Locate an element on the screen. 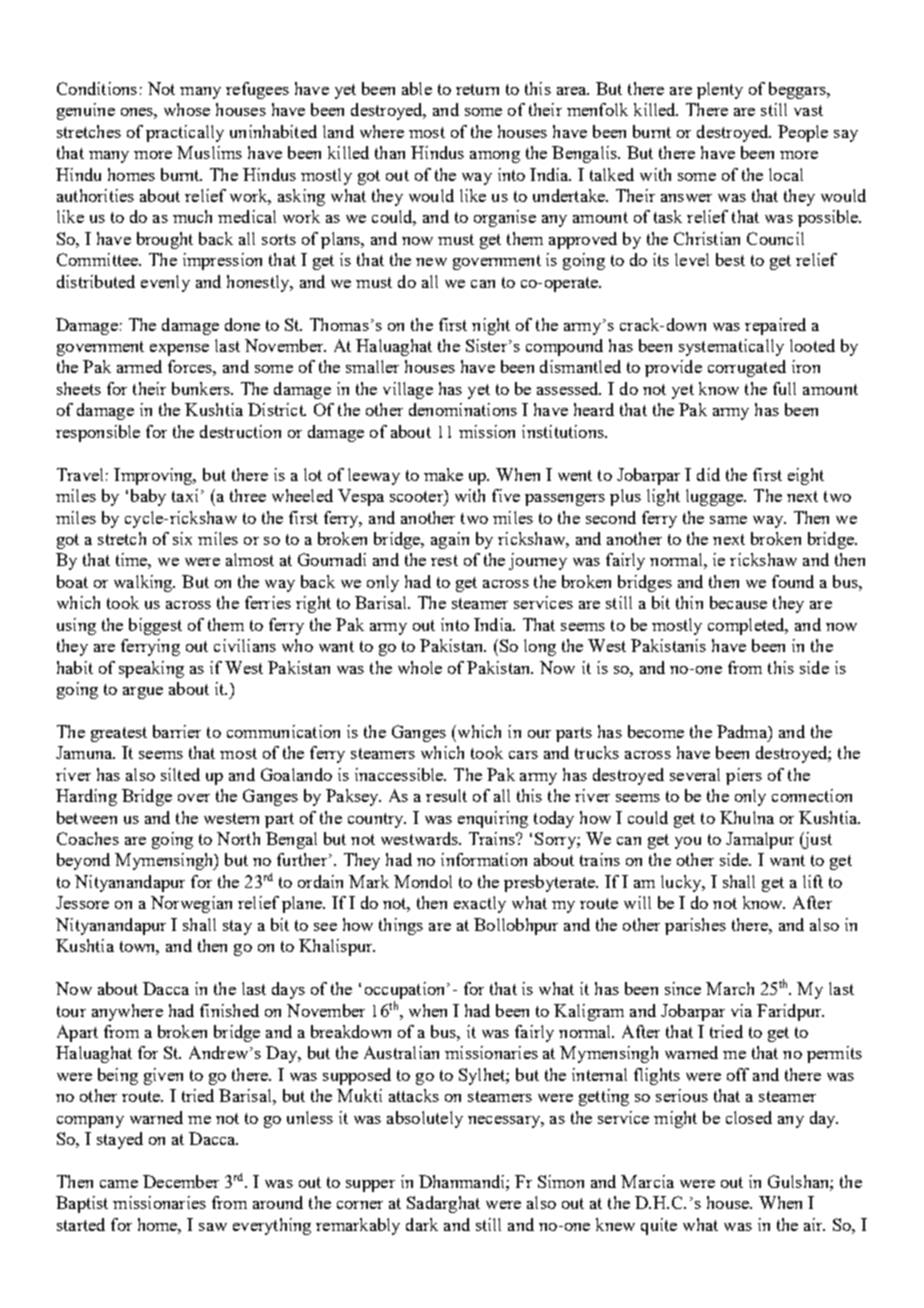  speaking is located at coordinates (151, 669).
